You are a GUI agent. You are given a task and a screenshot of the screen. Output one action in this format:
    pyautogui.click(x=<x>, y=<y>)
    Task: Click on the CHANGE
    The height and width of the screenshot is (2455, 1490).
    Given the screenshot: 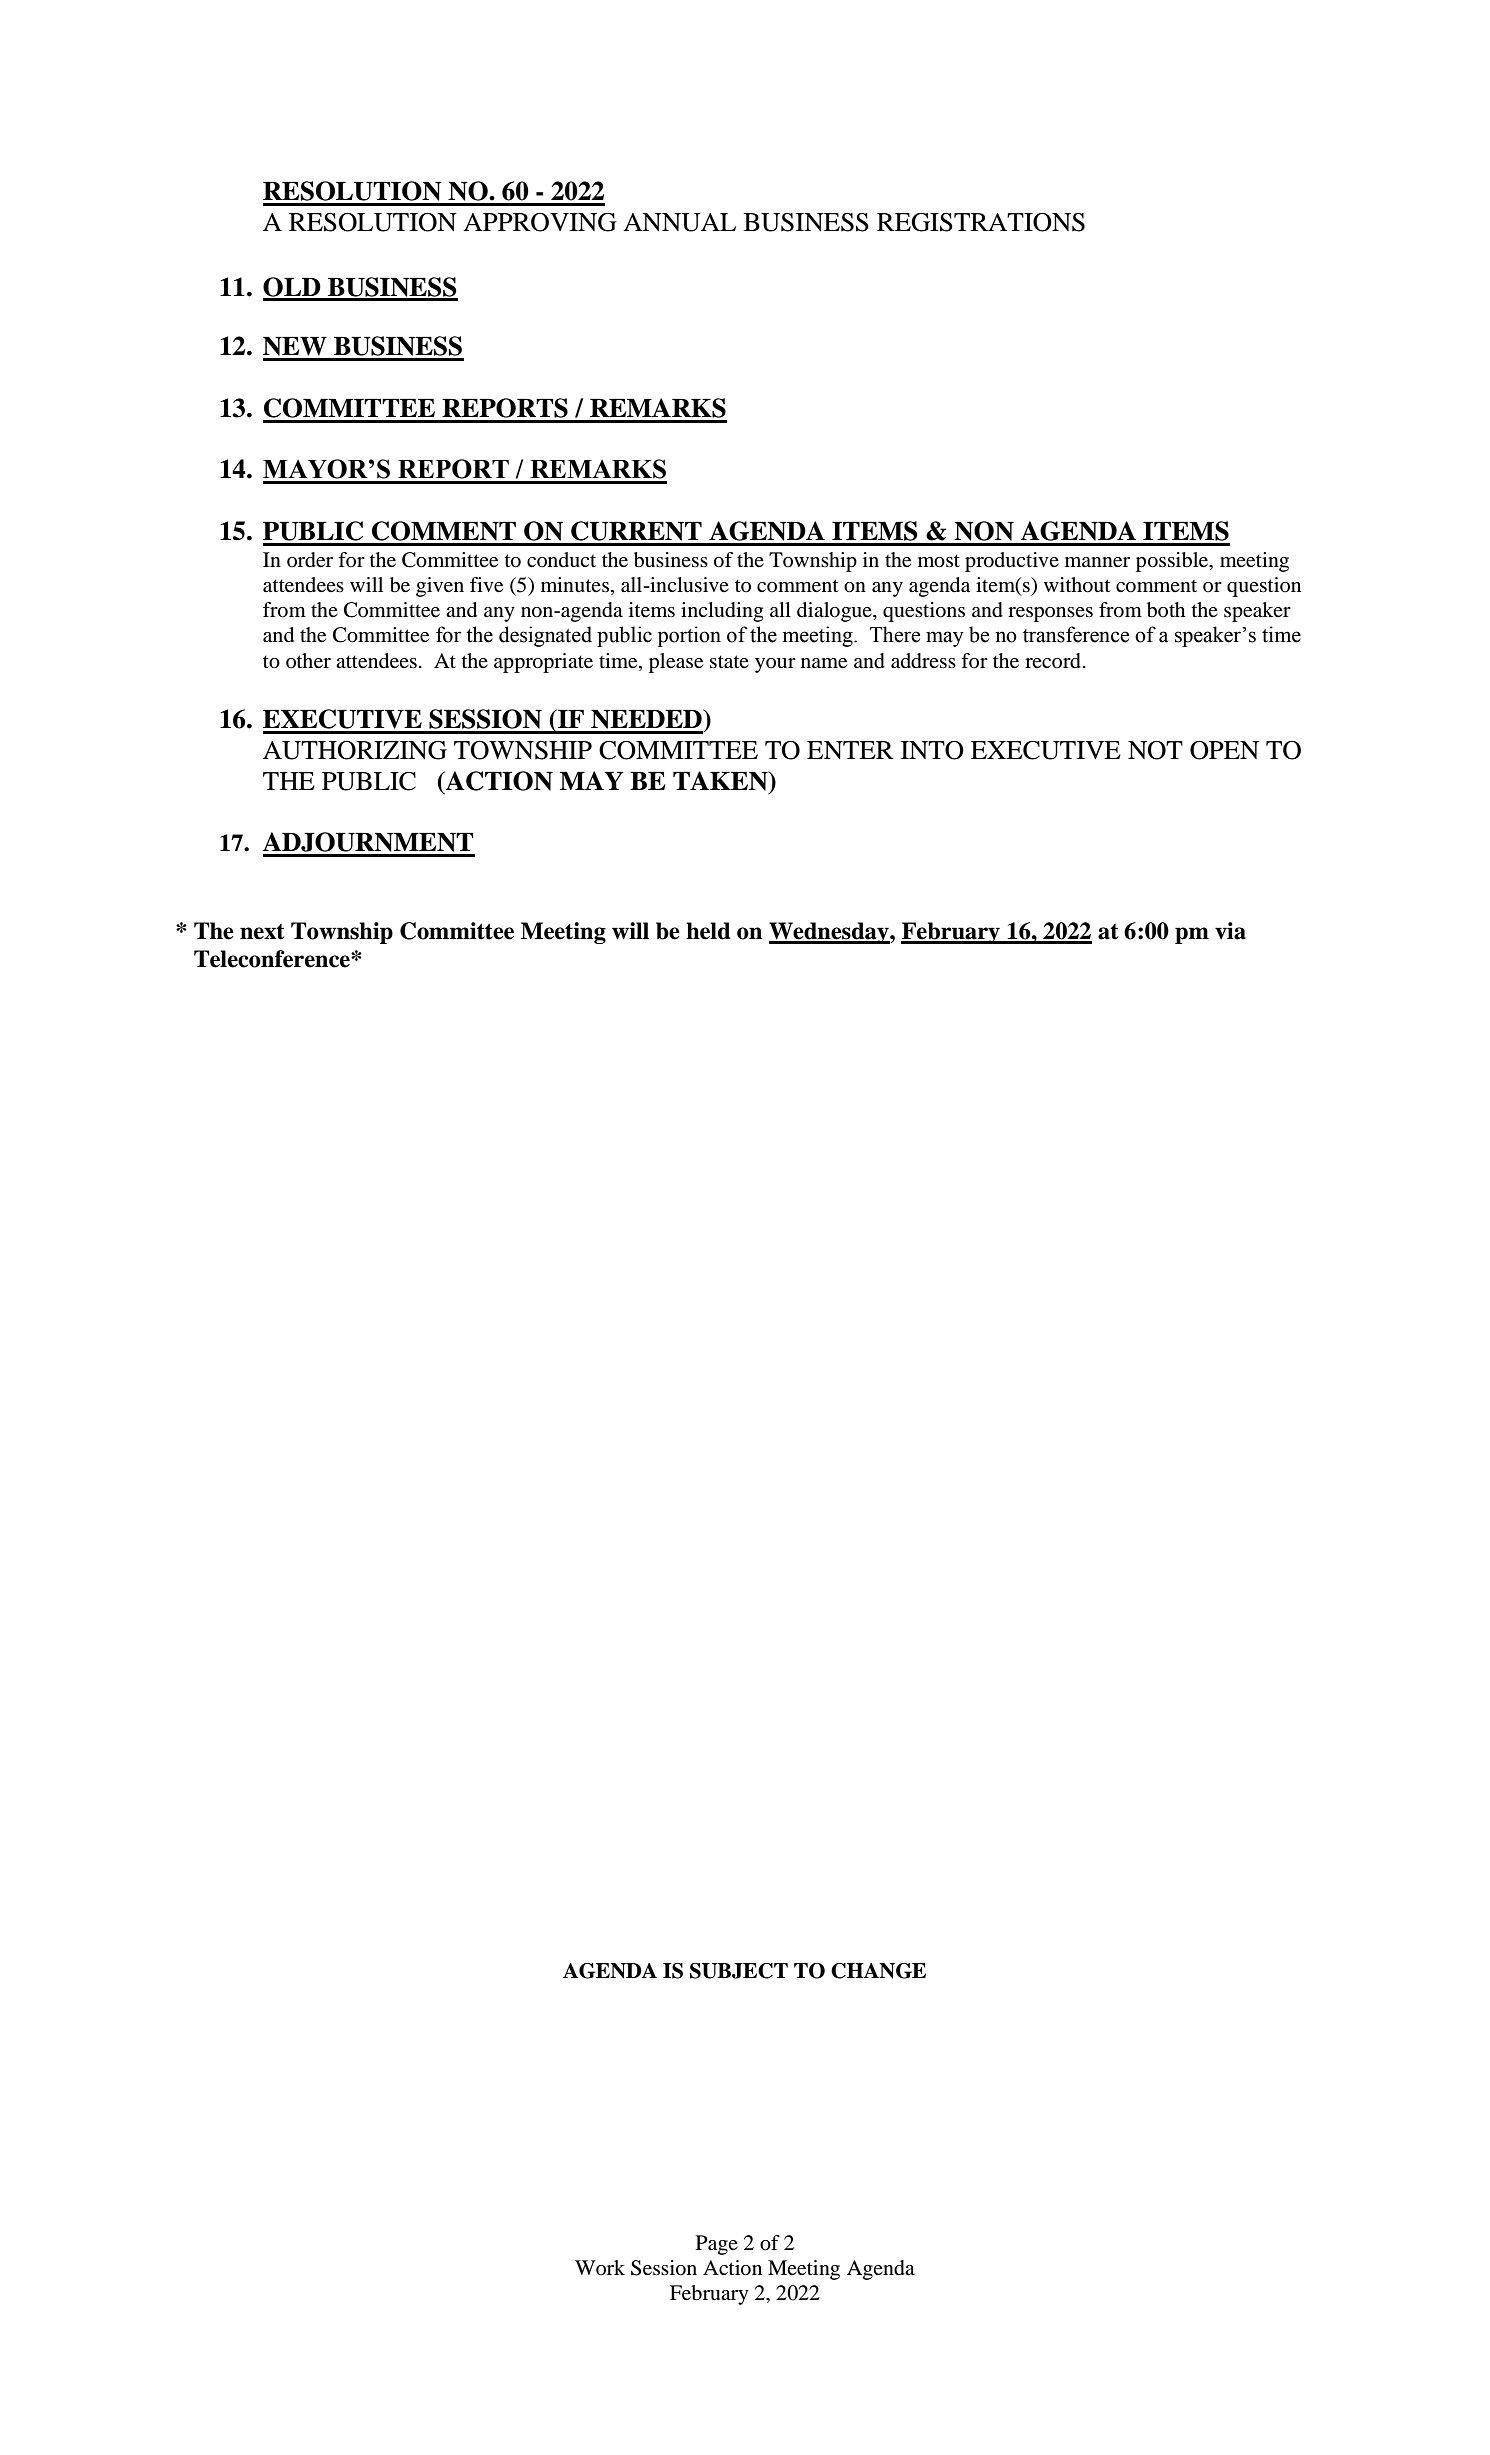 What is the action you would take?
    pyautogui.click(x=878, y=1971)
